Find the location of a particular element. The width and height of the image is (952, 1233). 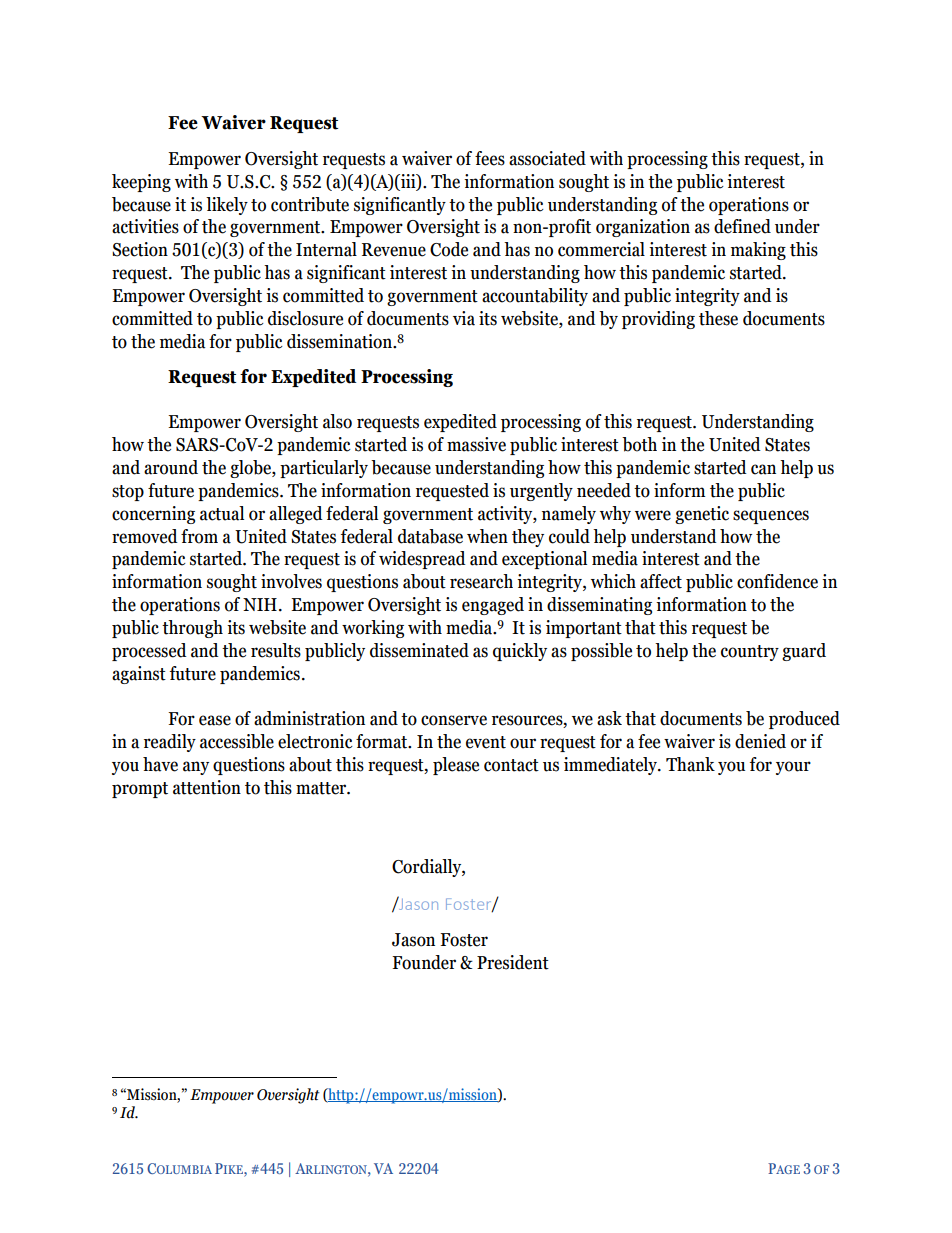

disseminated is located at coordinates (419, 650).
